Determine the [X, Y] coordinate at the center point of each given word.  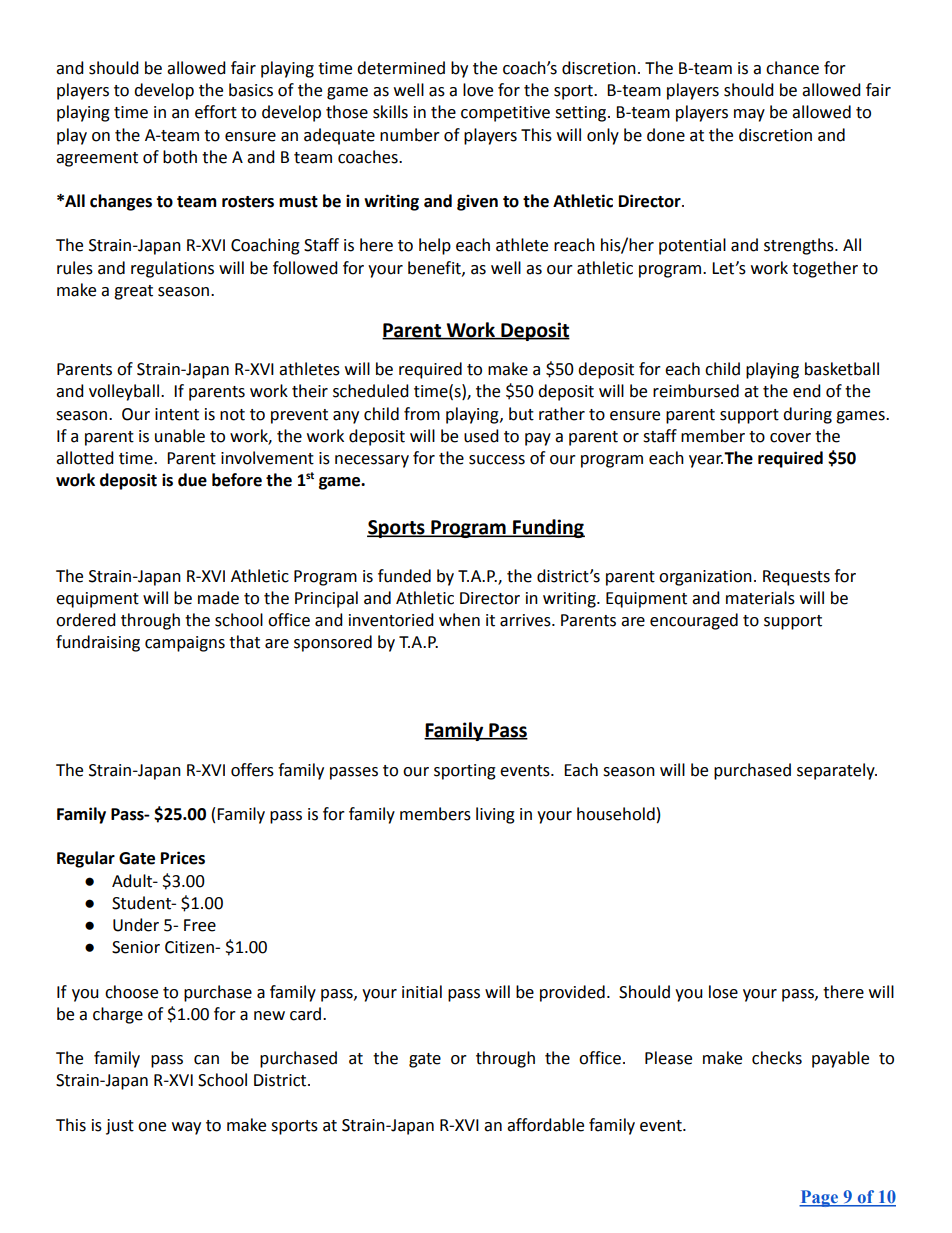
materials [760, 598]
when [459, 620]
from [422, 414]
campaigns [185, 644]
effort [216, 112]
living [495, 815]
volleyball [124, 392]
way [186, 1128]
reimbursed [696, 391]
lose [723, 992]
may [749, 115]
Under [136, 925]
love [478, 90]
